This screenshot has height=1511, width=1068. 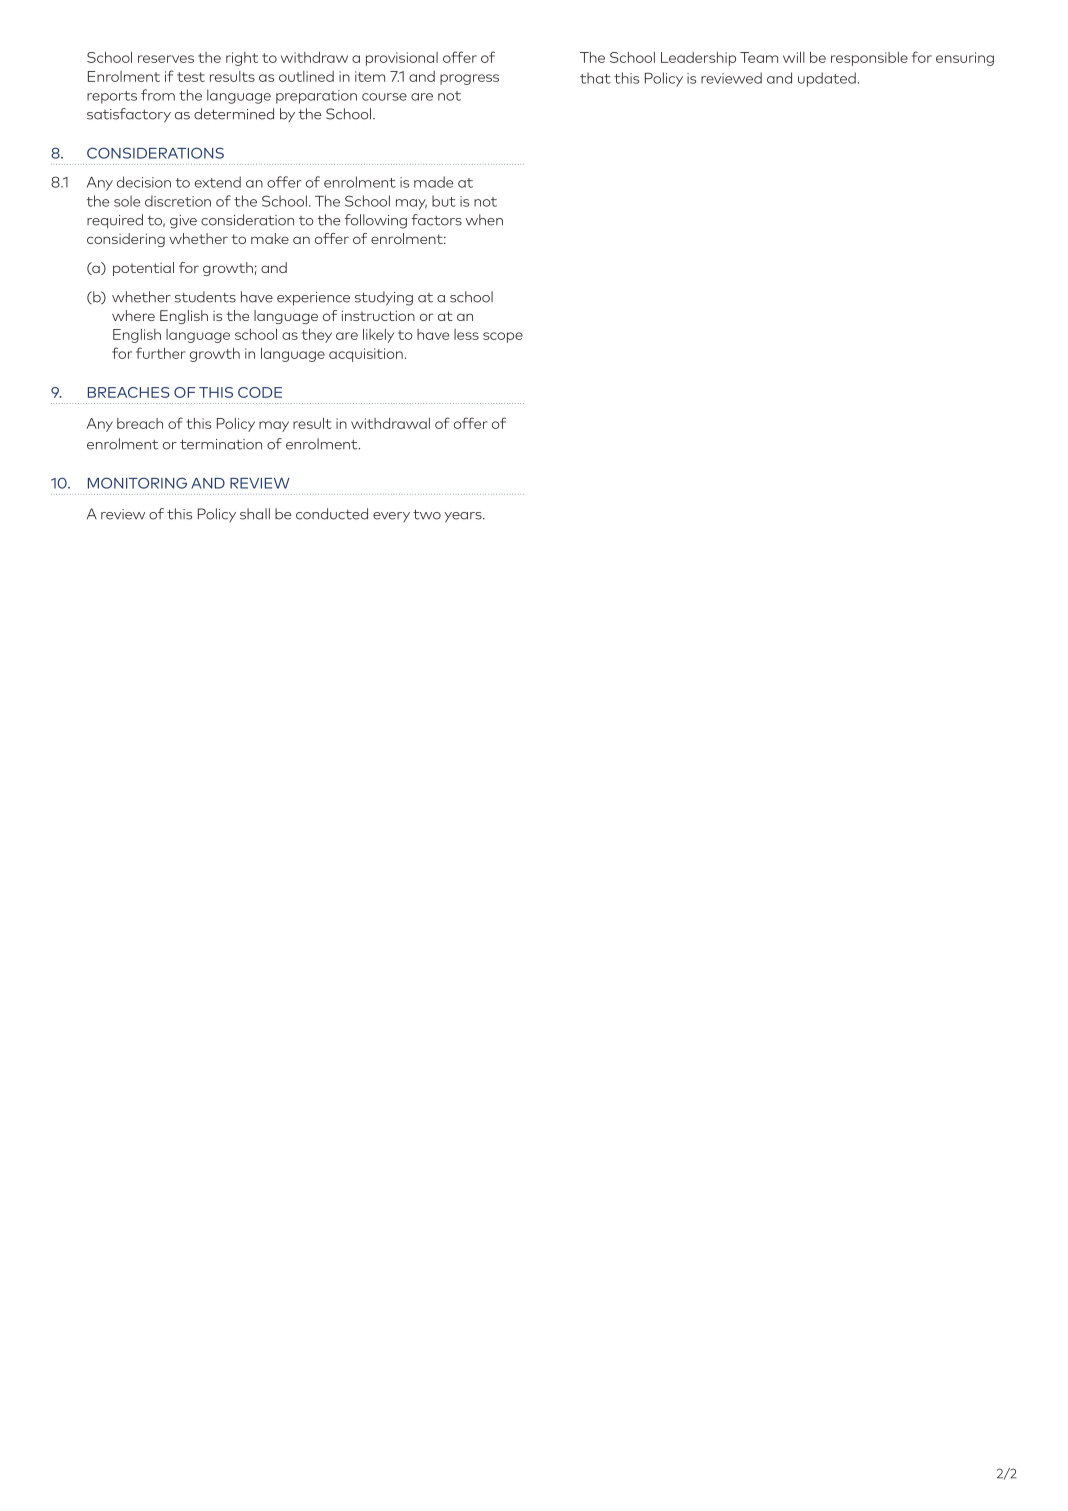 What do you see at coordinates (869, 59) in the screenshot?
I see `responsible` at bounding box center [869, 59].
